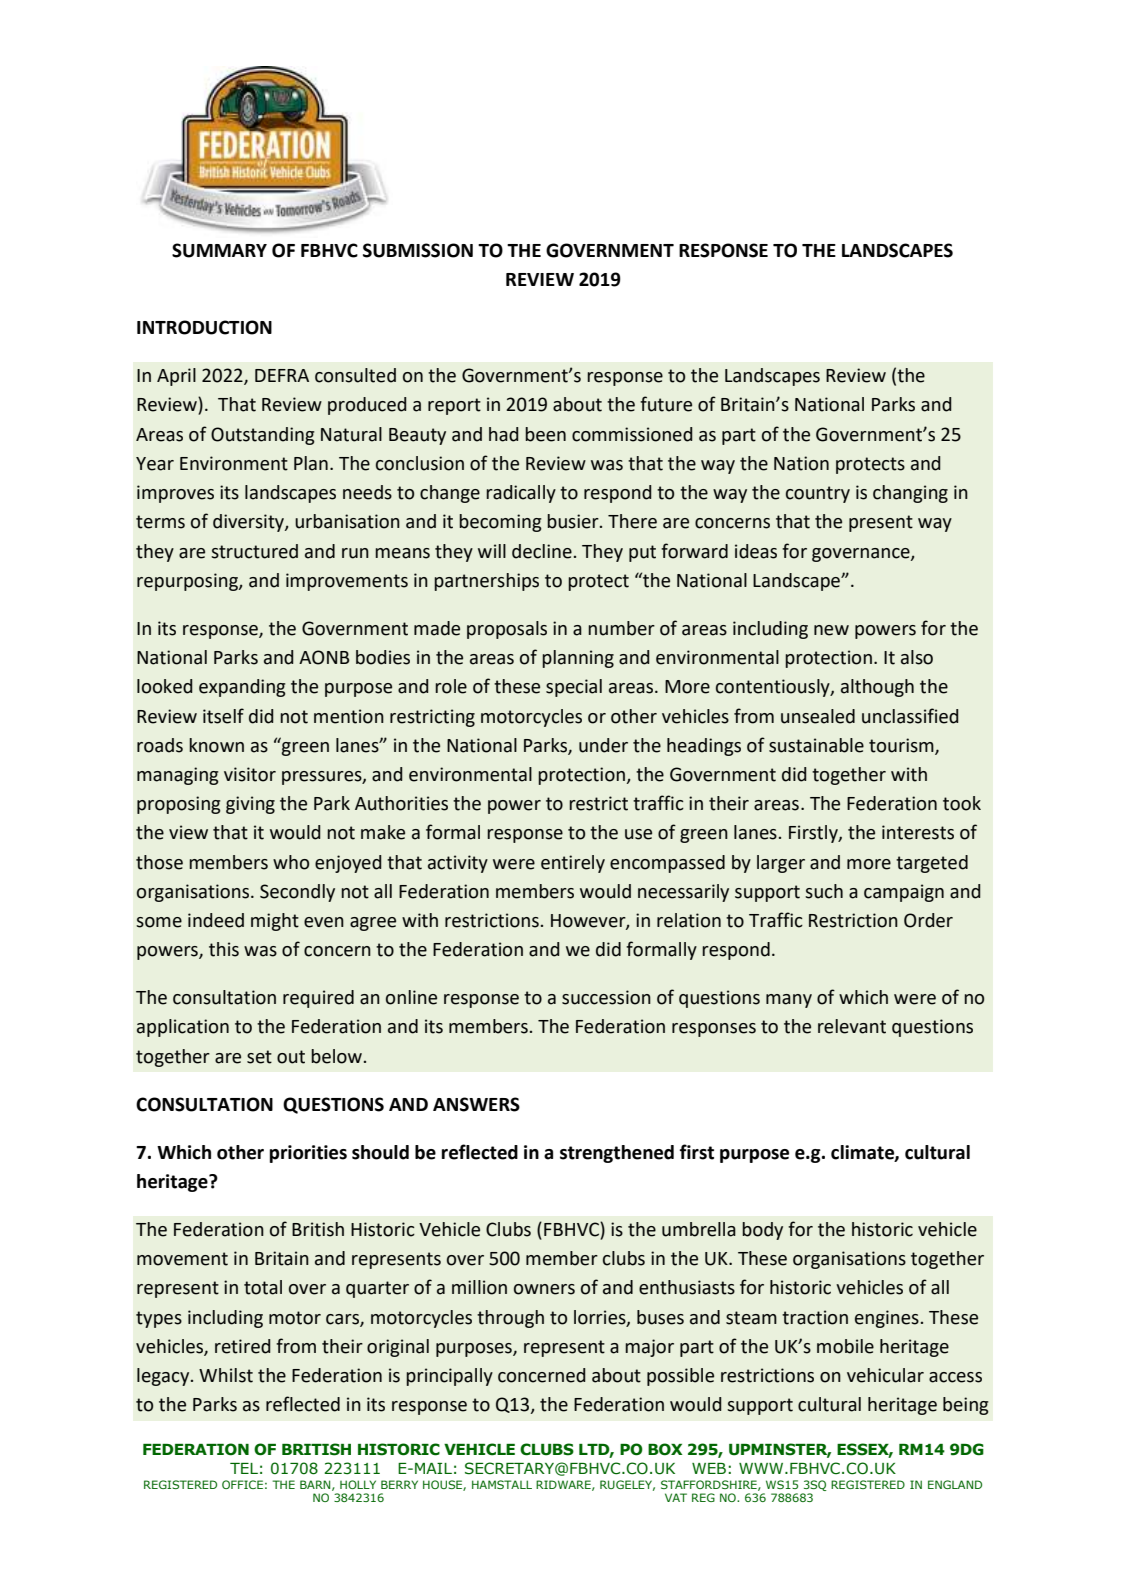 This screenshot has height=1592, width=1126. I want to click on campaign, so click(904, 893).
